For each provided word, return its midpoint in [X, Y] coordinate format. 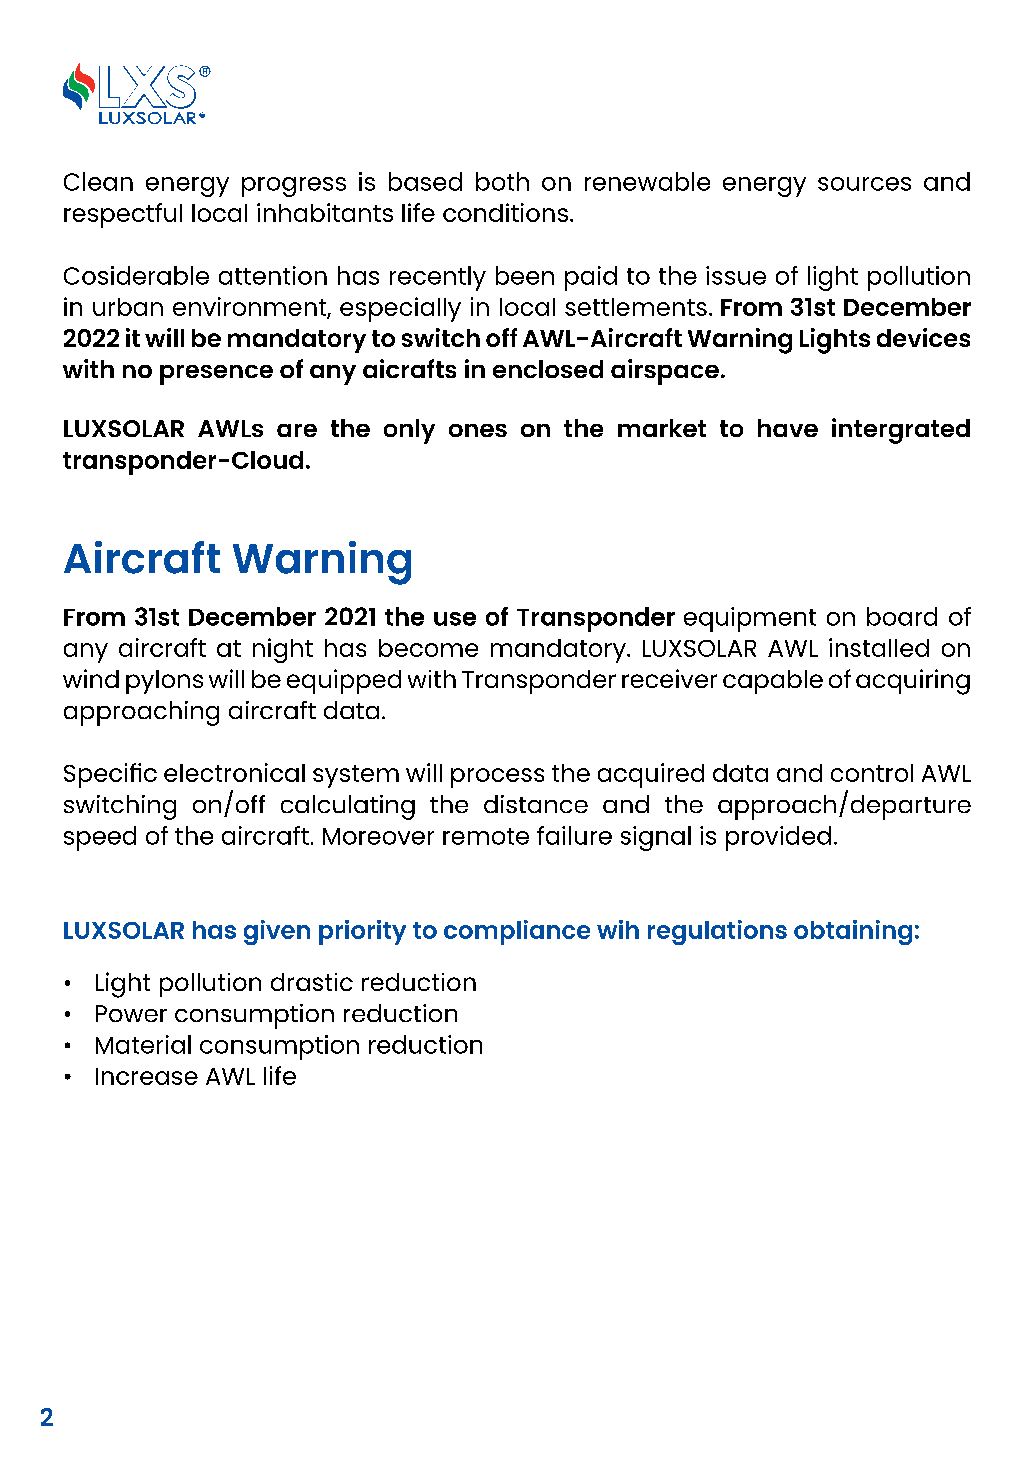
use [455, 619]
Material [143, 1044]
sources [864, 184]
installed [879, 647]
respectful [123, 215]
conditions [505, 212]
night [283, 650]
